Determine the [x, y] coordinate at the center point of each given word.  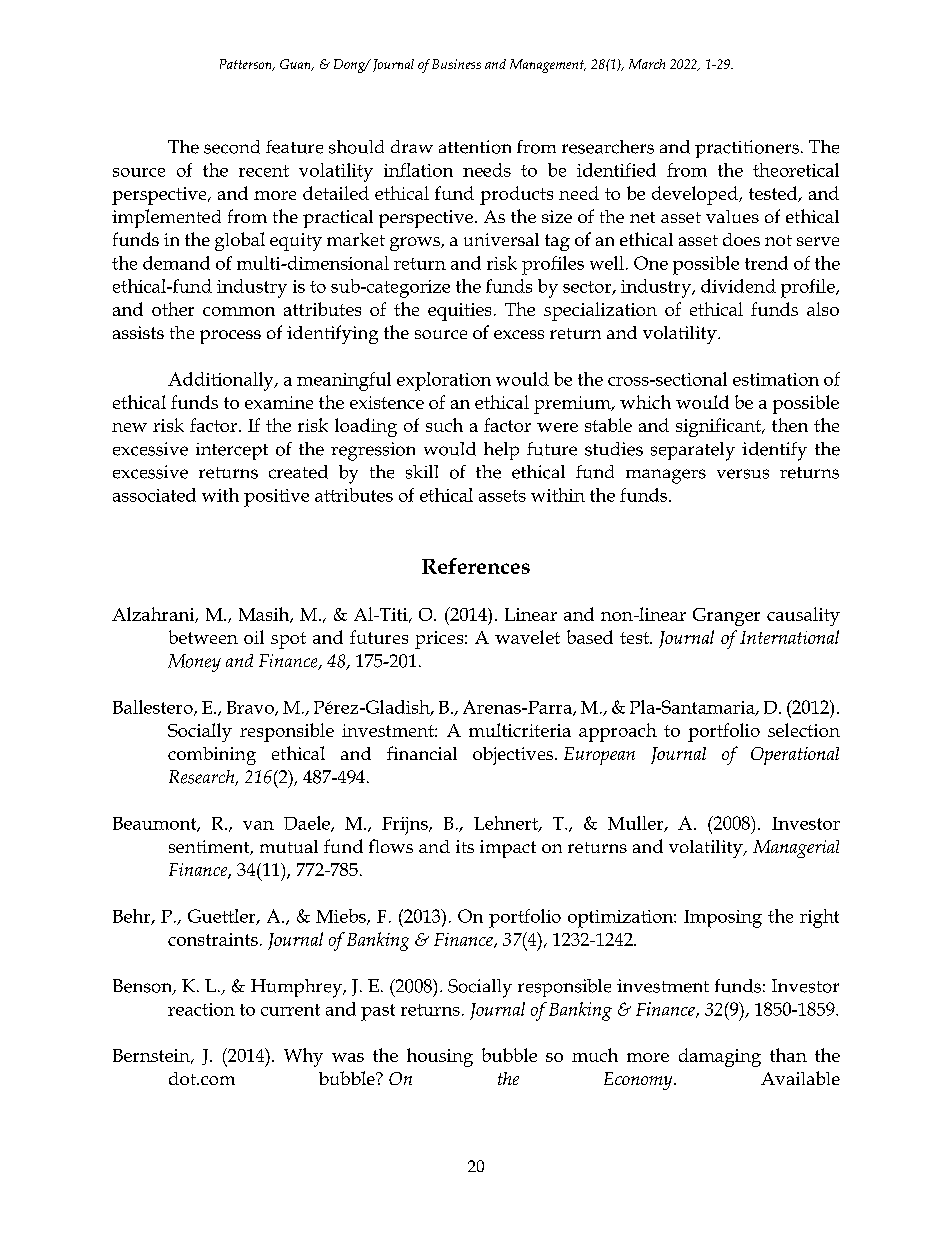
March [647, 64]
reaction [201, 1009]
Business [456, 64]
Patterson [247, 65]
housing [440, 1057]
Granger [726, 617]
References [476, 566]
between [203, 637]
